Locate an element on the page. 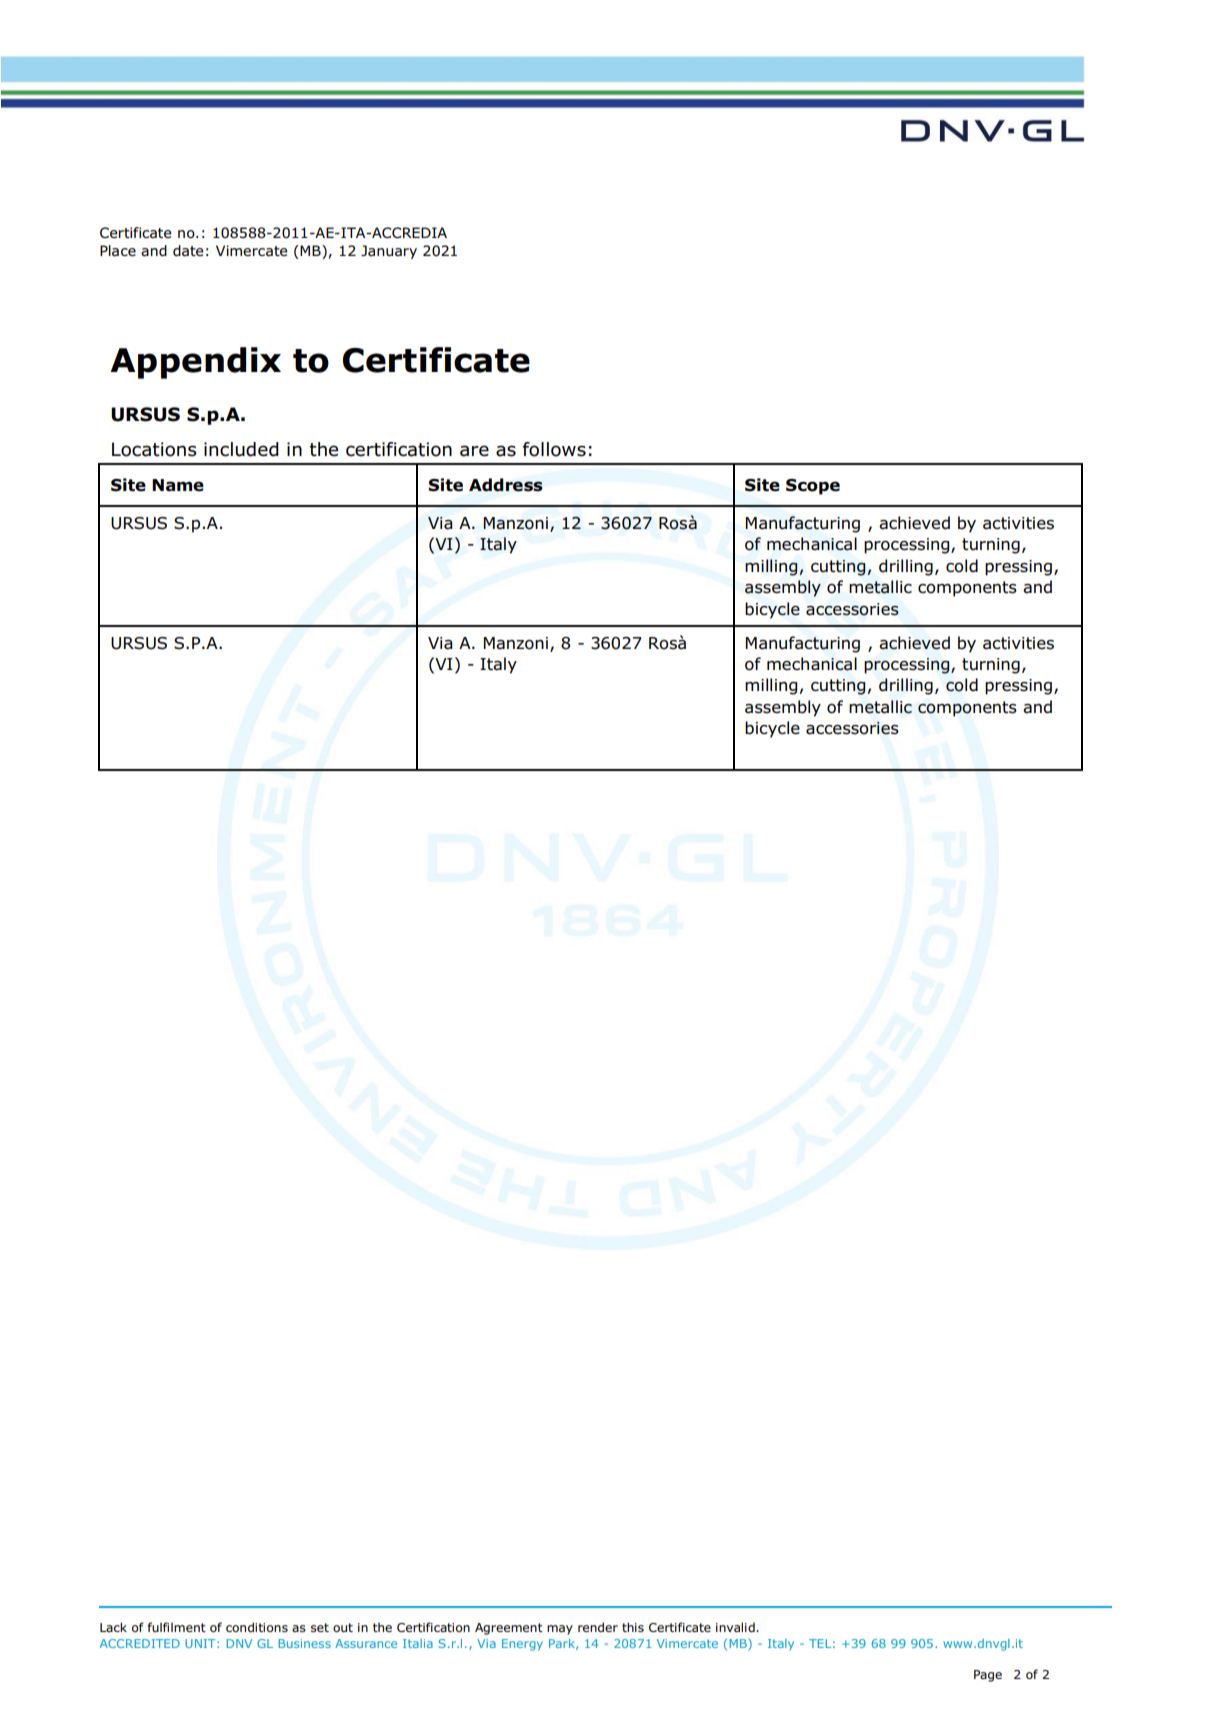  invalid is located at coordinates (736, 1627).
